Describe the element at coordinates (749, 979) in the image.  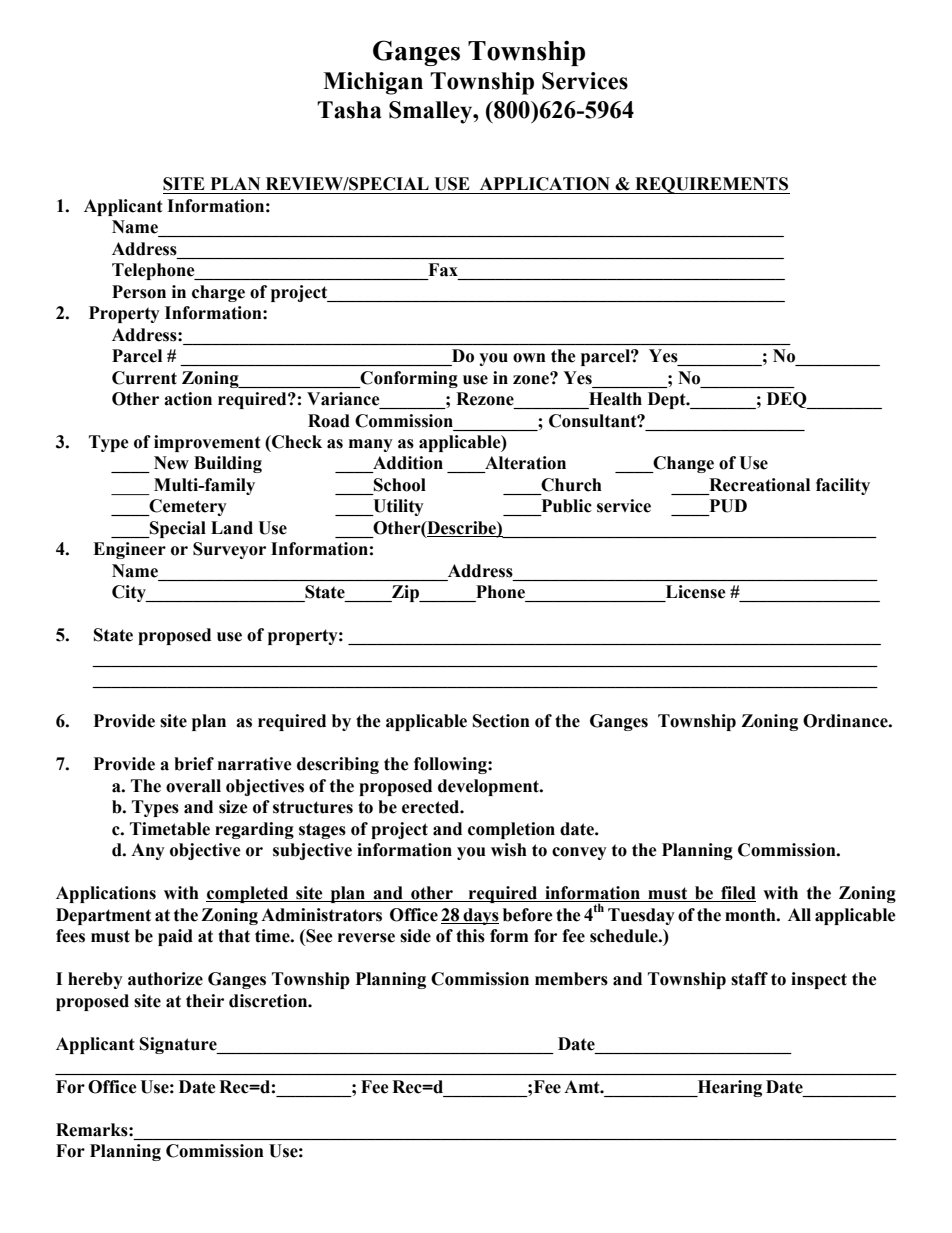
I see `staff` at that location.
